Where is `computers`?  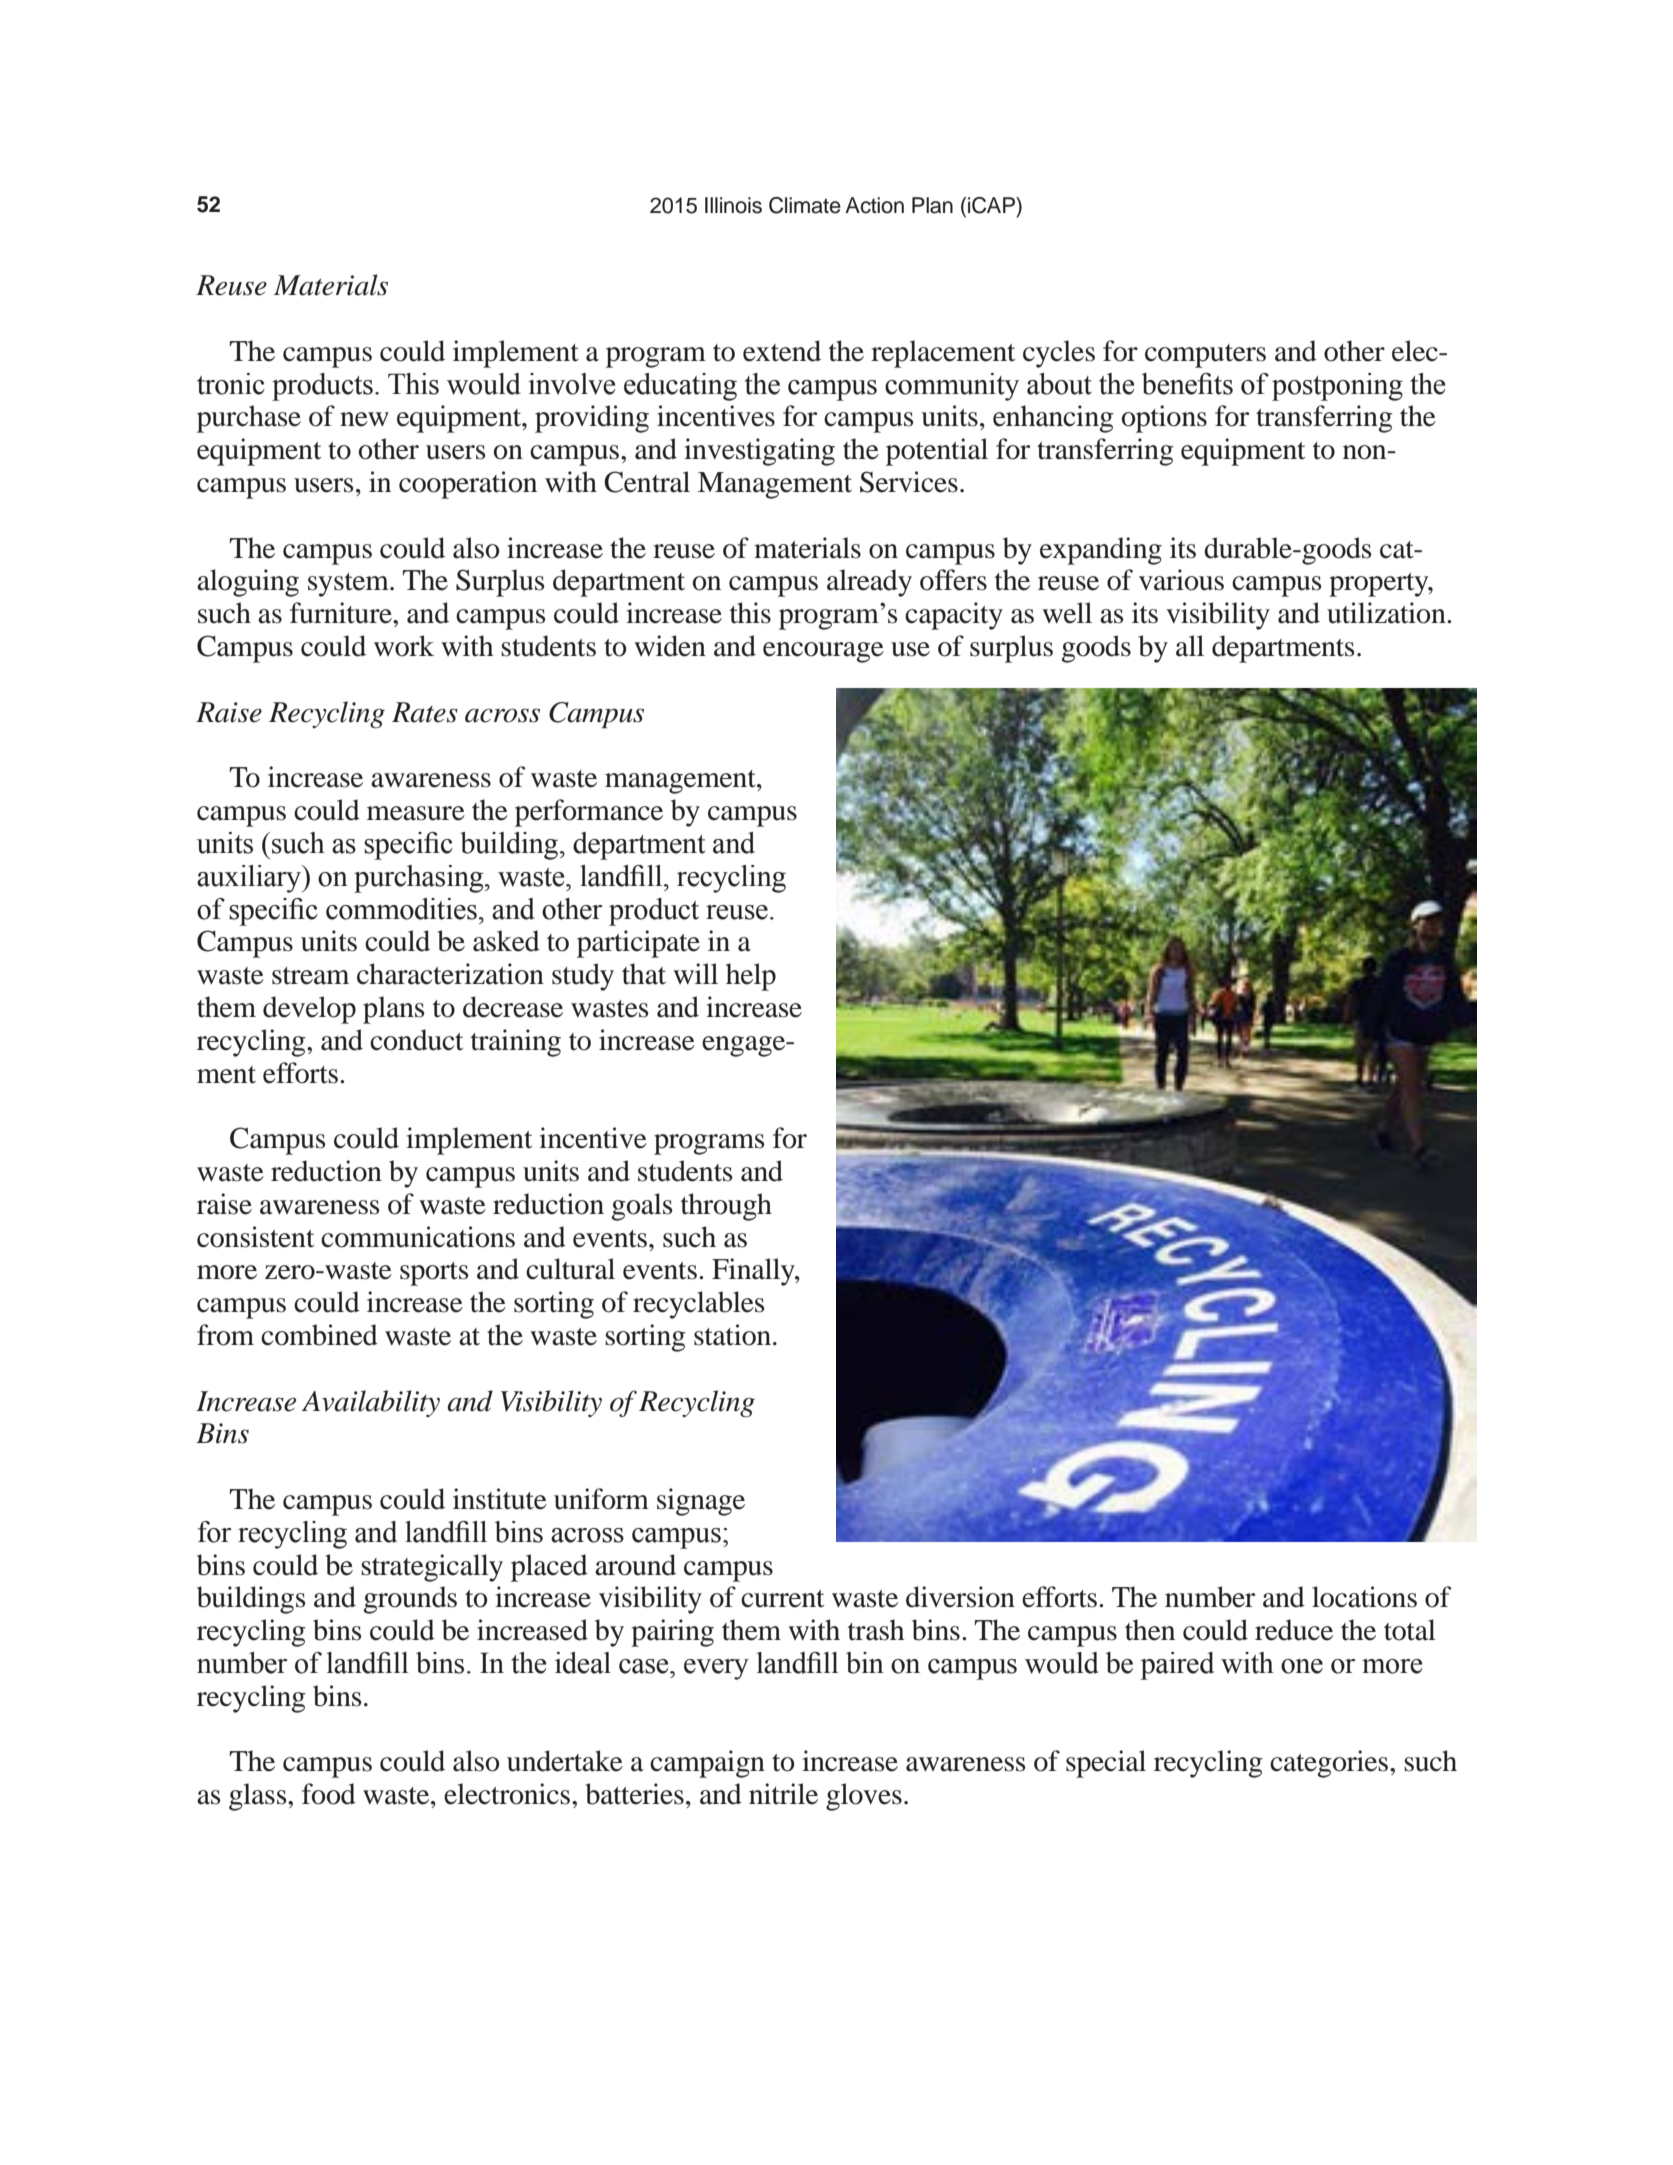
computers is located at coordinates (1205, 356).
